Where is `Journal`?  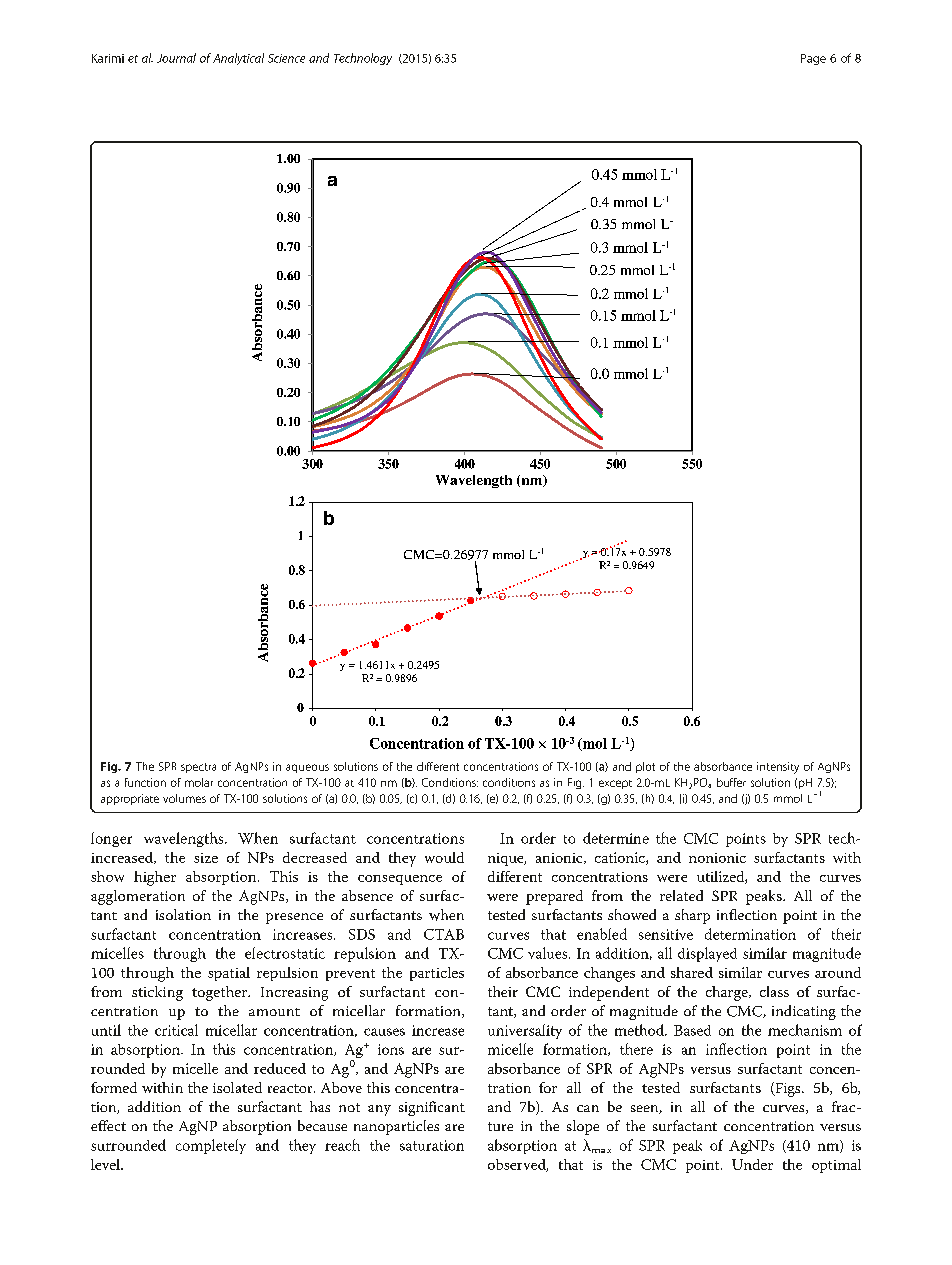
Journal is located at coordinates (176, 58).
